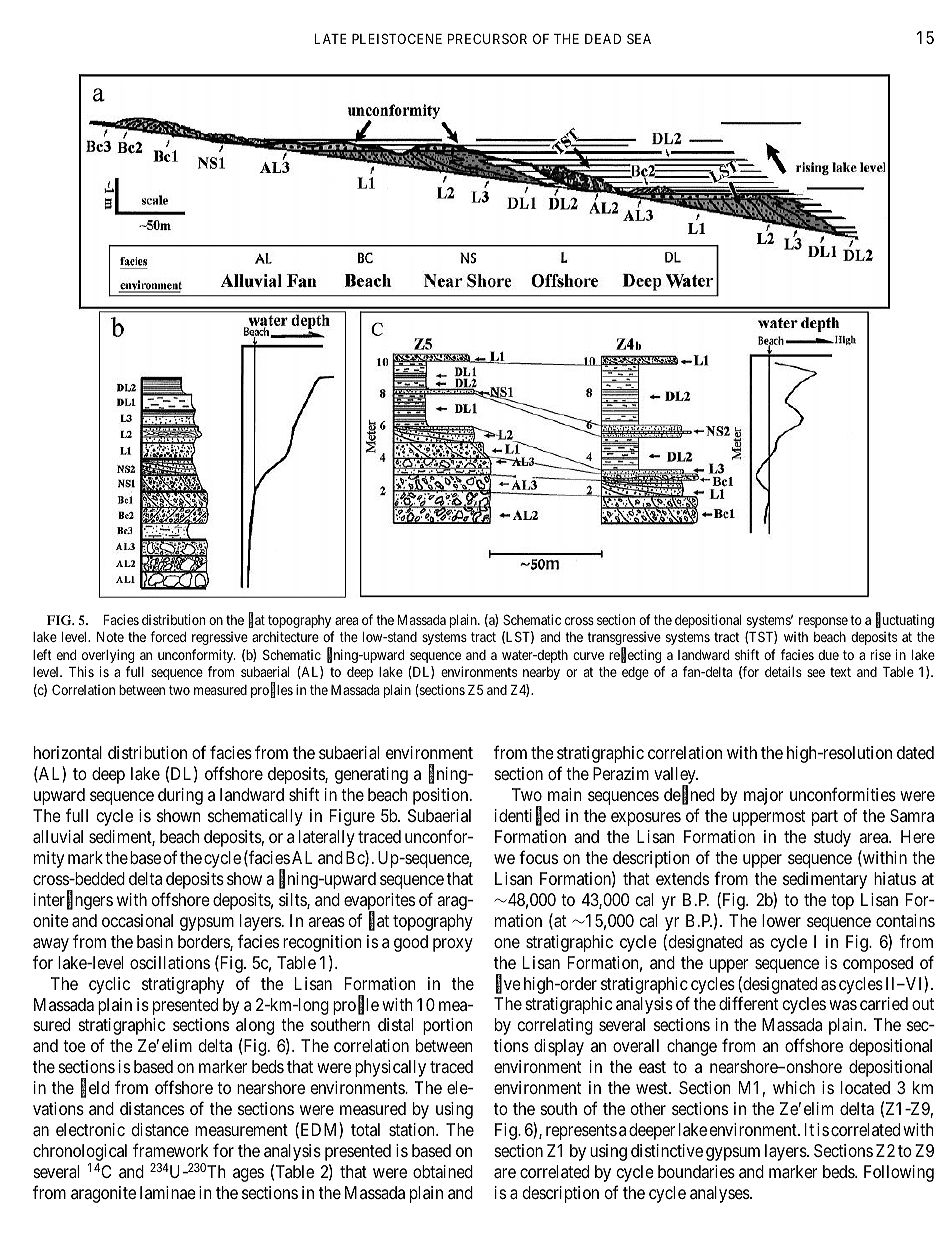 Image resolution: width=952 pixels, height=1245 pixels. Describe the element at coordinates (624, 639) in the screenshot. I see `transgressive` at that location.
